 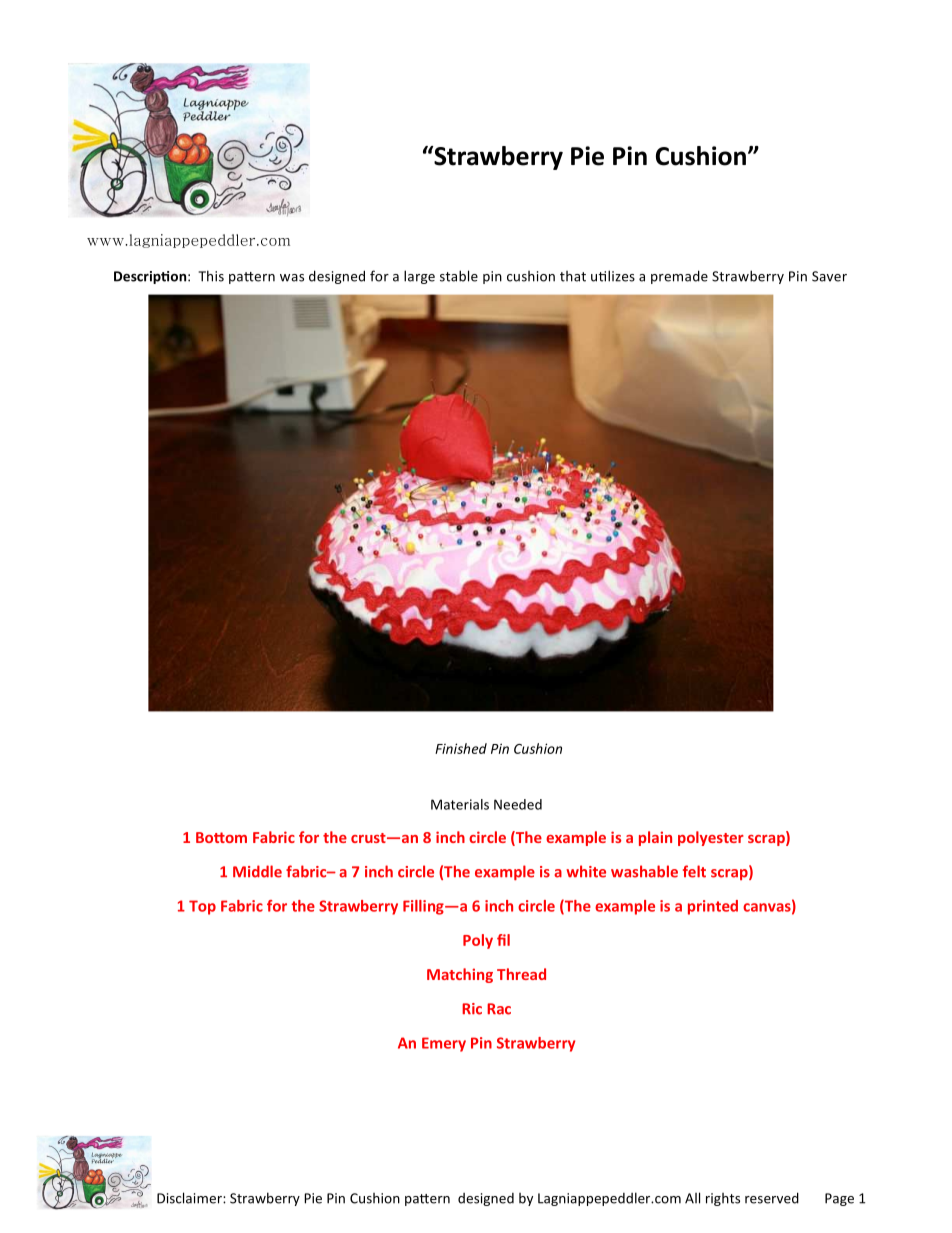 I want to click on Saver, so click(x=829, y=276).
